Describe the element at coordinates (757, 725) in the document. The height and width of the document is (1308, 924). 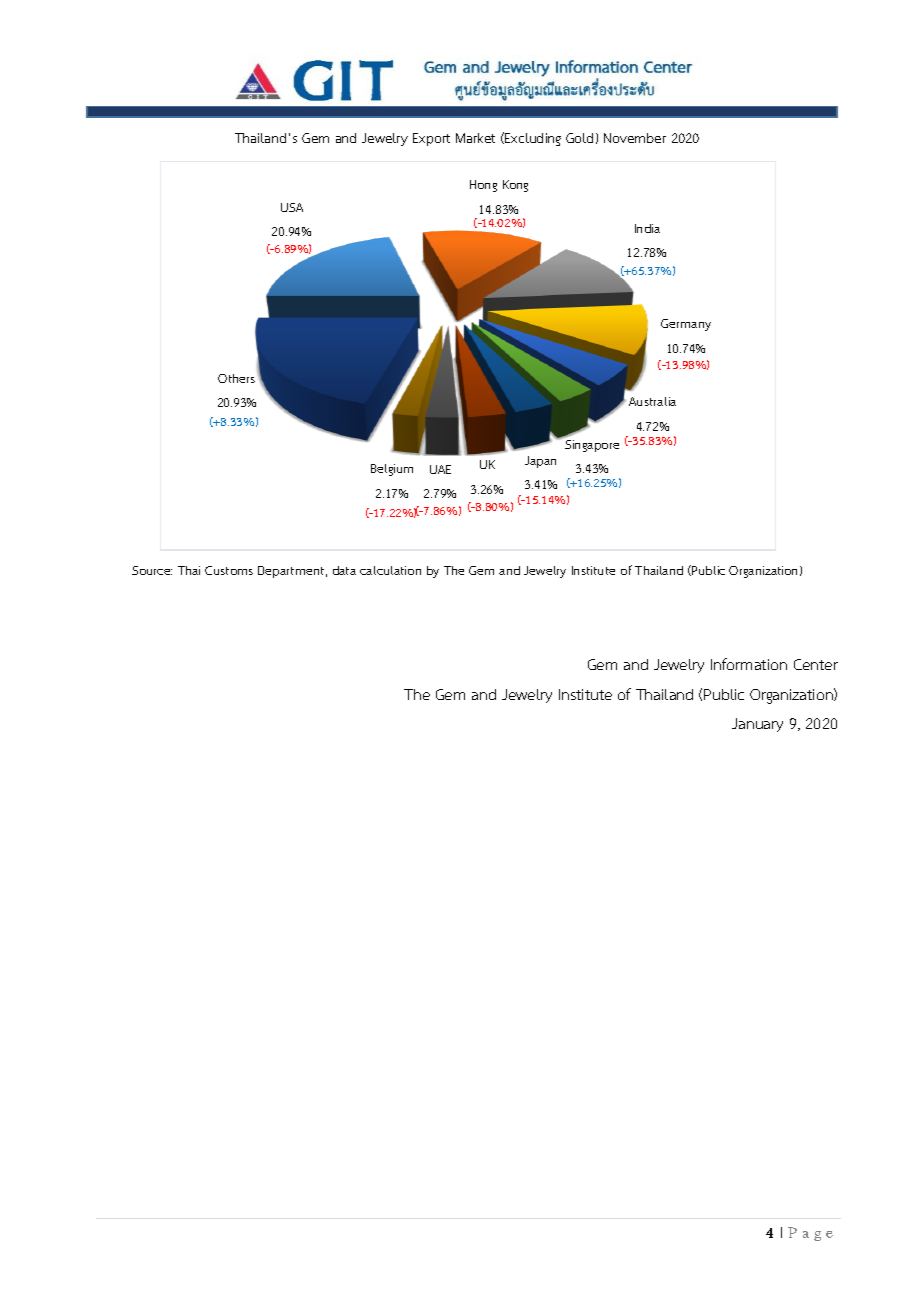
I see `January` at that location.
